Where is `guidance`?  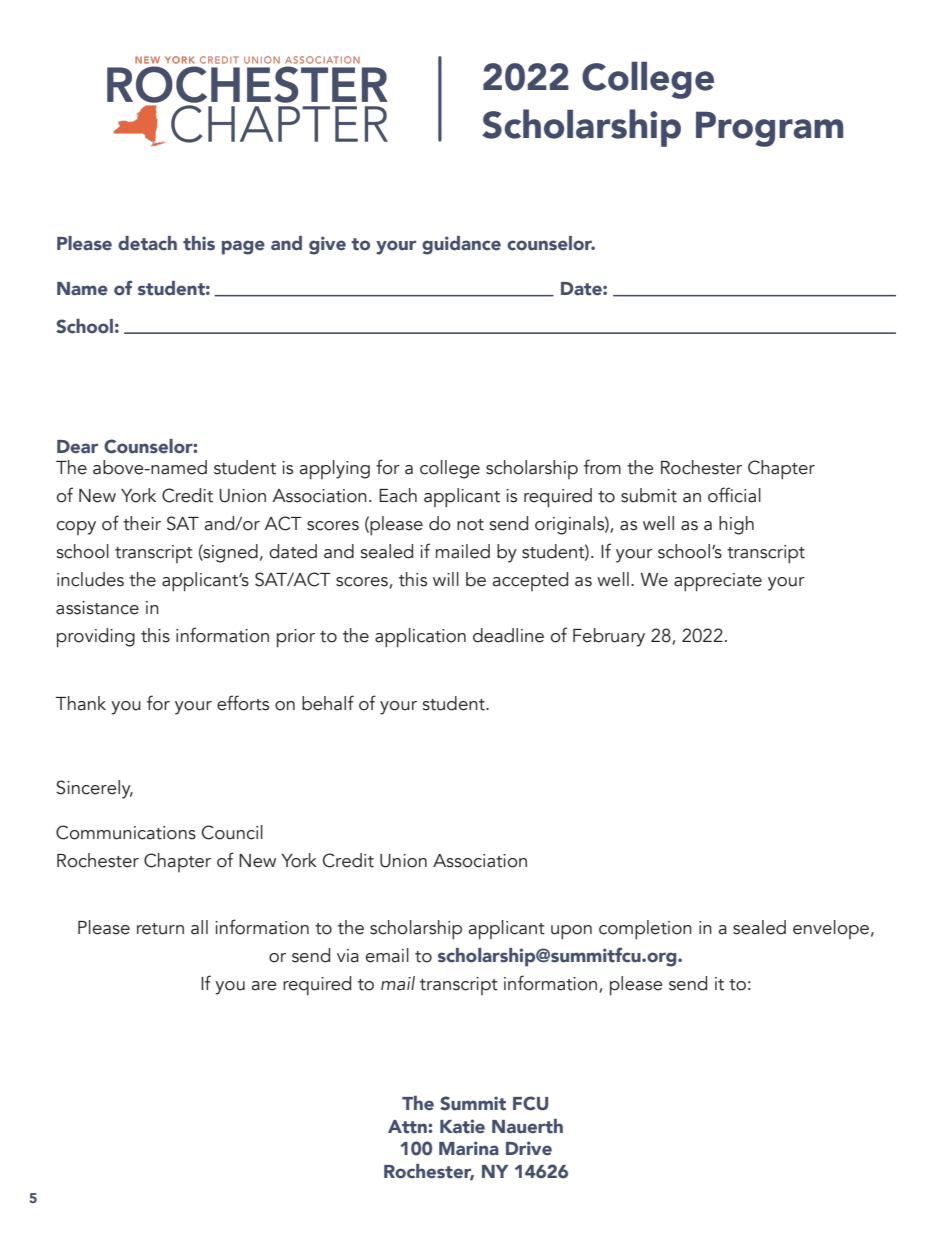
guidance is located at coordinates (461, 245).
